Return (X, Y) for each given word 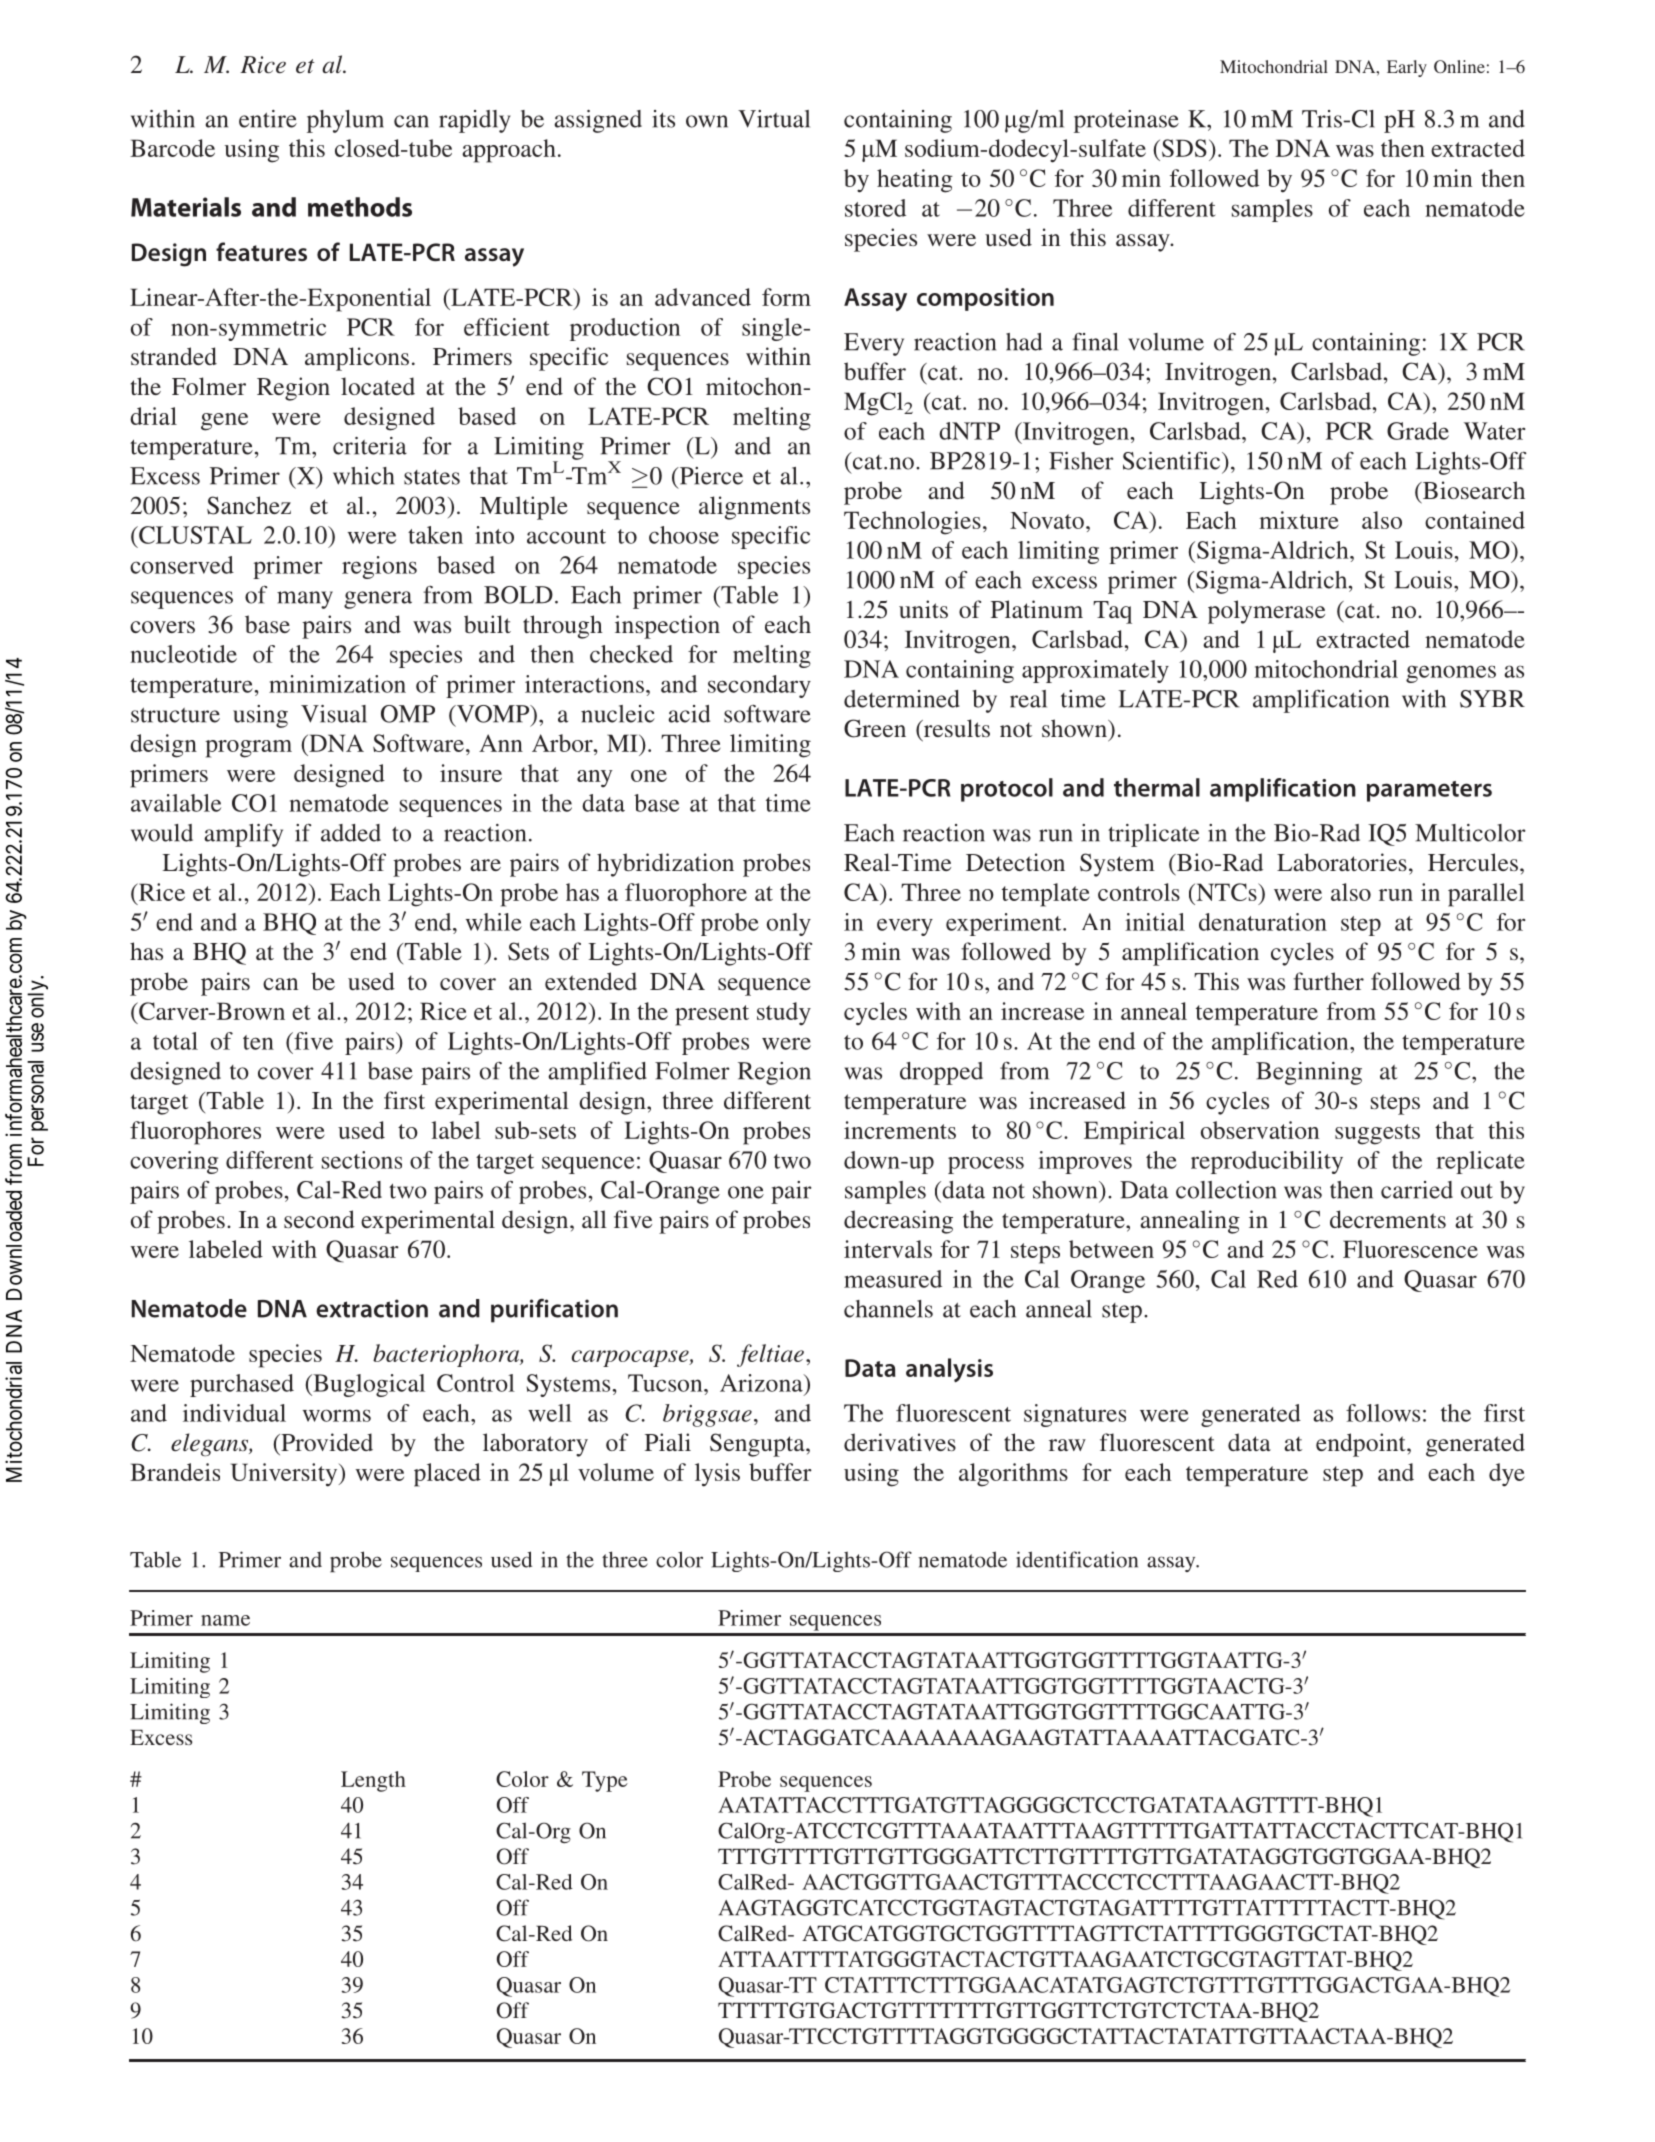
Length (373, 1781)
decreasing (898, 1222)
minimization (337, 684)
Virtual (774, 119)
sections (362, 1160)
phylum (345, 121)
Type (605, 1781)
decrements (1388, 1219)
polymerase (1266, 612)
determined (902, 699)
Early (1407, 68)
